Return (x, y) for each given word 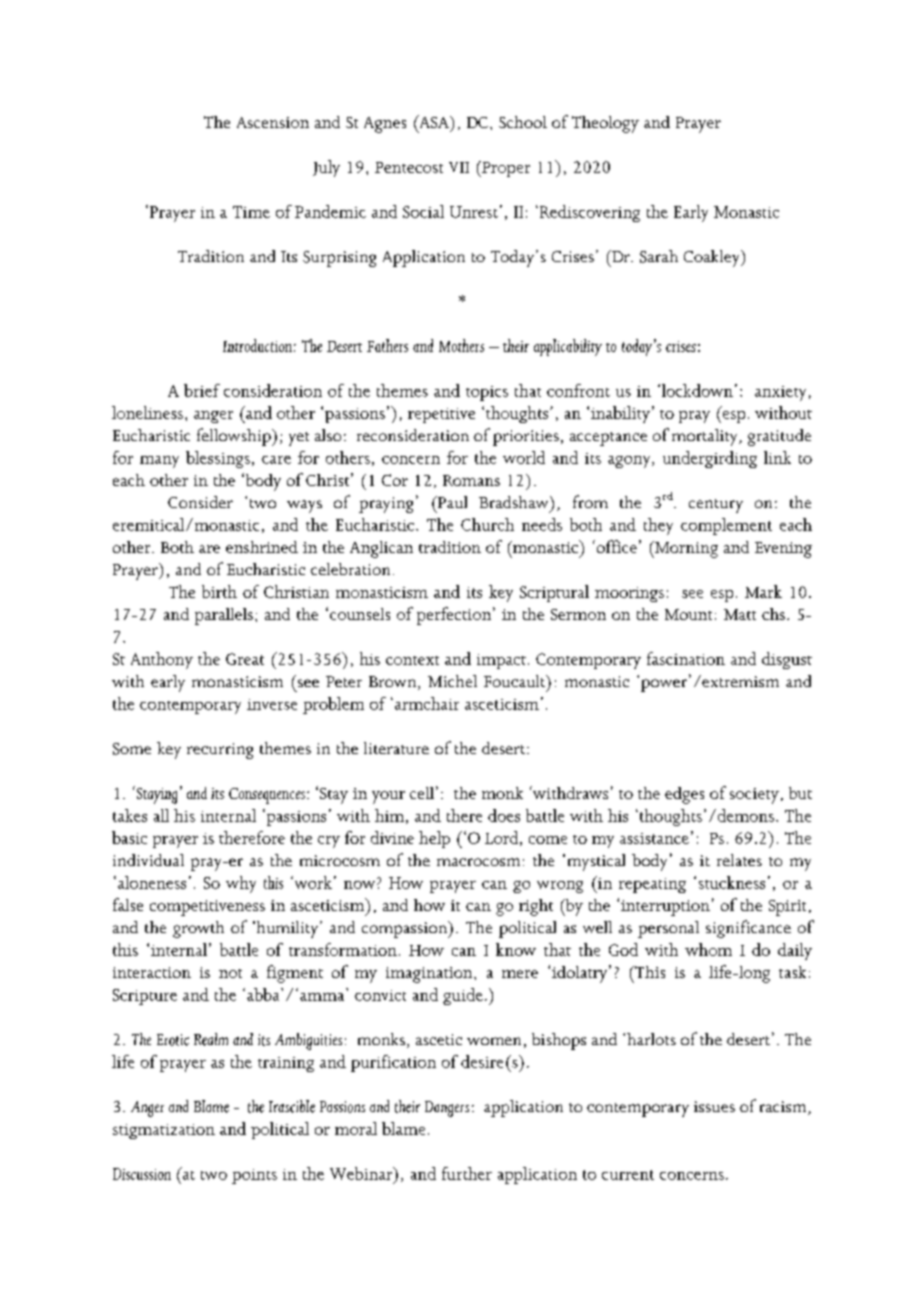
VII (459, 167)
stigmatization (164, 1131)
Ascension (273, 122)
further (467, 1173)
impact (501, 661)
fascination (686, 658)
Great (245, 659)
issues (714, 1106)
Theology (605, 124)
